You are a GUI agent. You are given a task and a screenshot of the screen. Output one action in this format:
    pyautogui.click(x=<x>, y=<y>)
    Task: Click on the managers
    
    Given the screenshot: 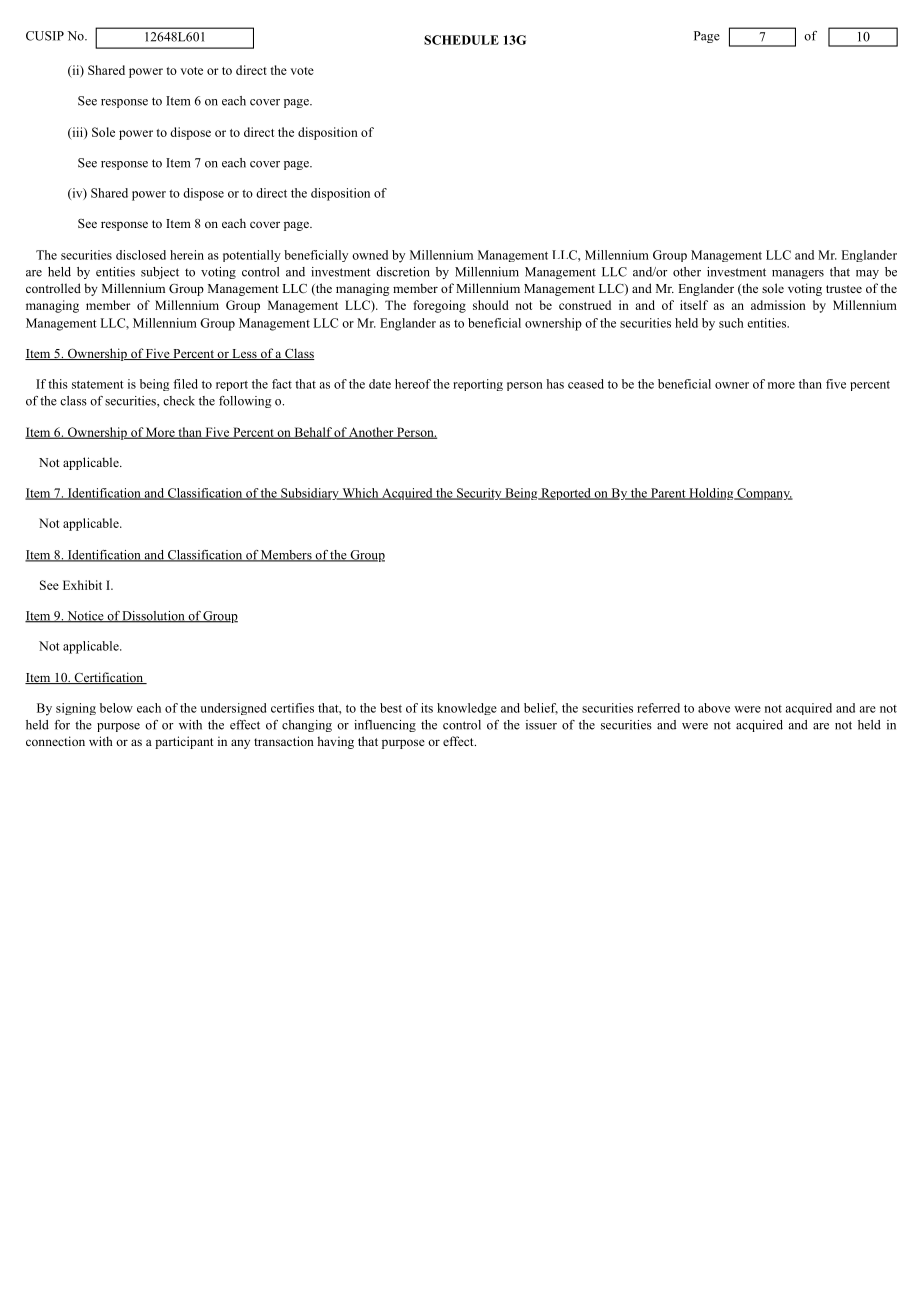 What is the action you would take?
    pyautogui.click(x=798, y=274)
